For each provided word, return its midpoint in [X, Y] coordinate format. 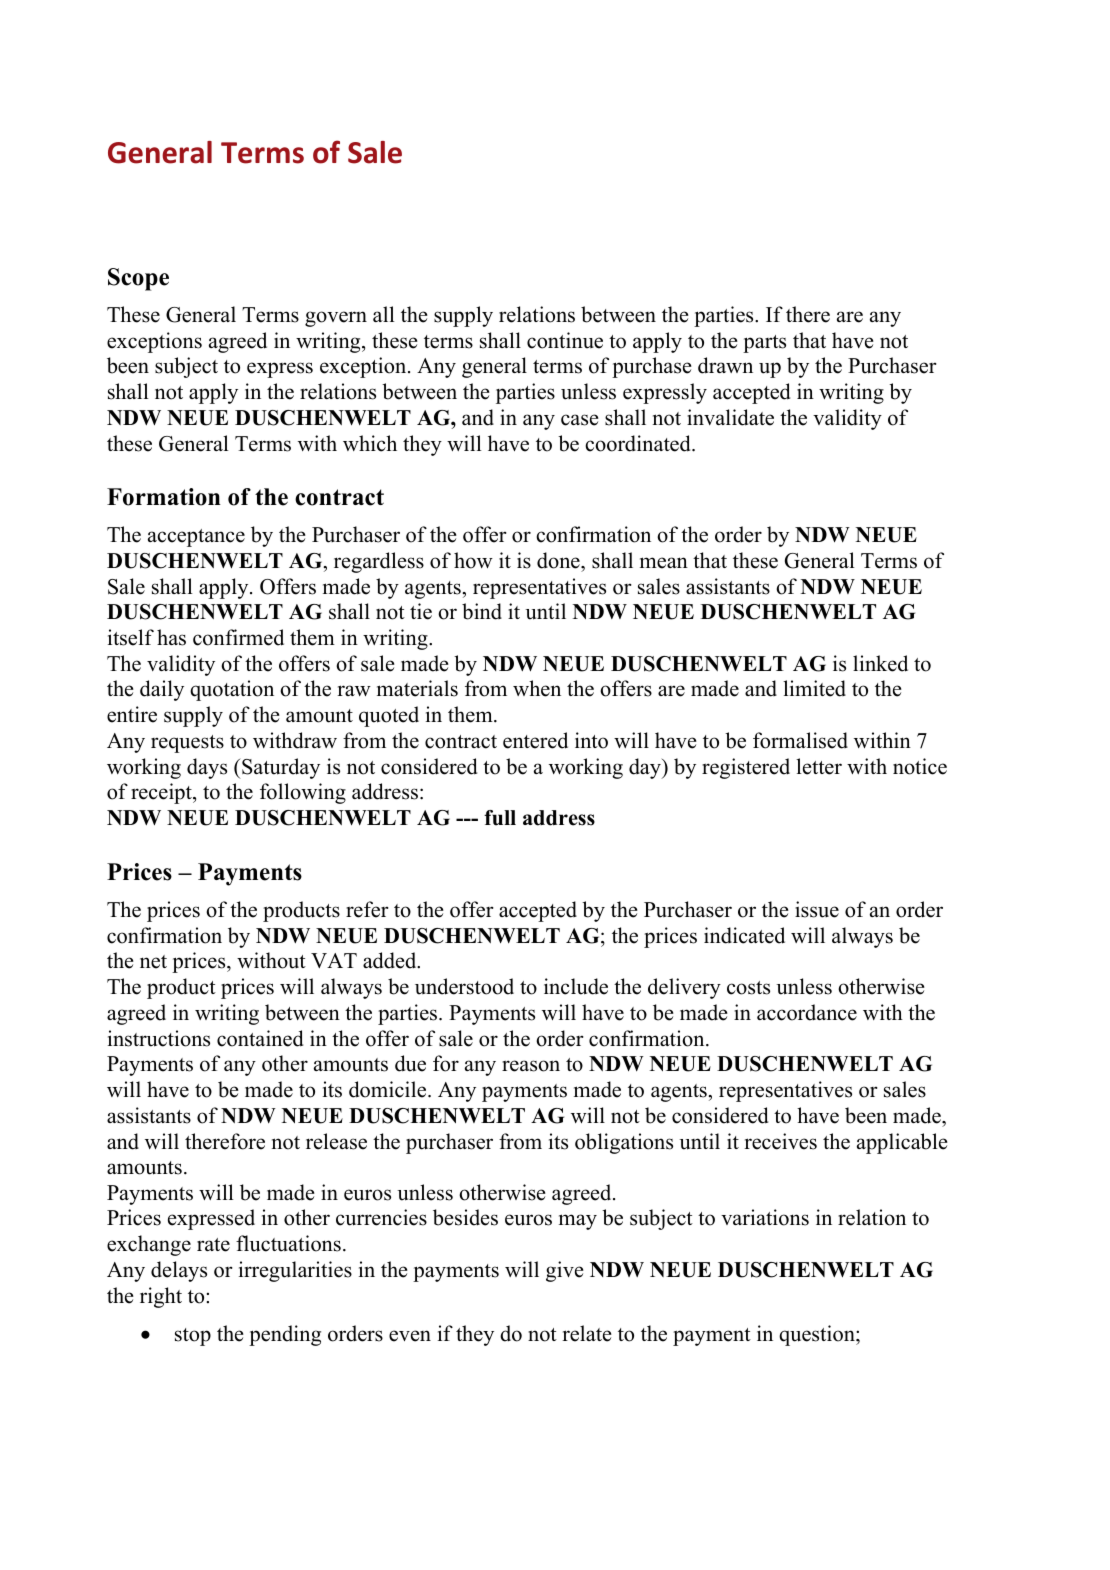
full [500, 818]
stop [193, 1337]
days [207, 768]
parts [764, 344]
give [565, 1271]
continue [565, 340]
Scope [138, 279]
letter [819, 766]
